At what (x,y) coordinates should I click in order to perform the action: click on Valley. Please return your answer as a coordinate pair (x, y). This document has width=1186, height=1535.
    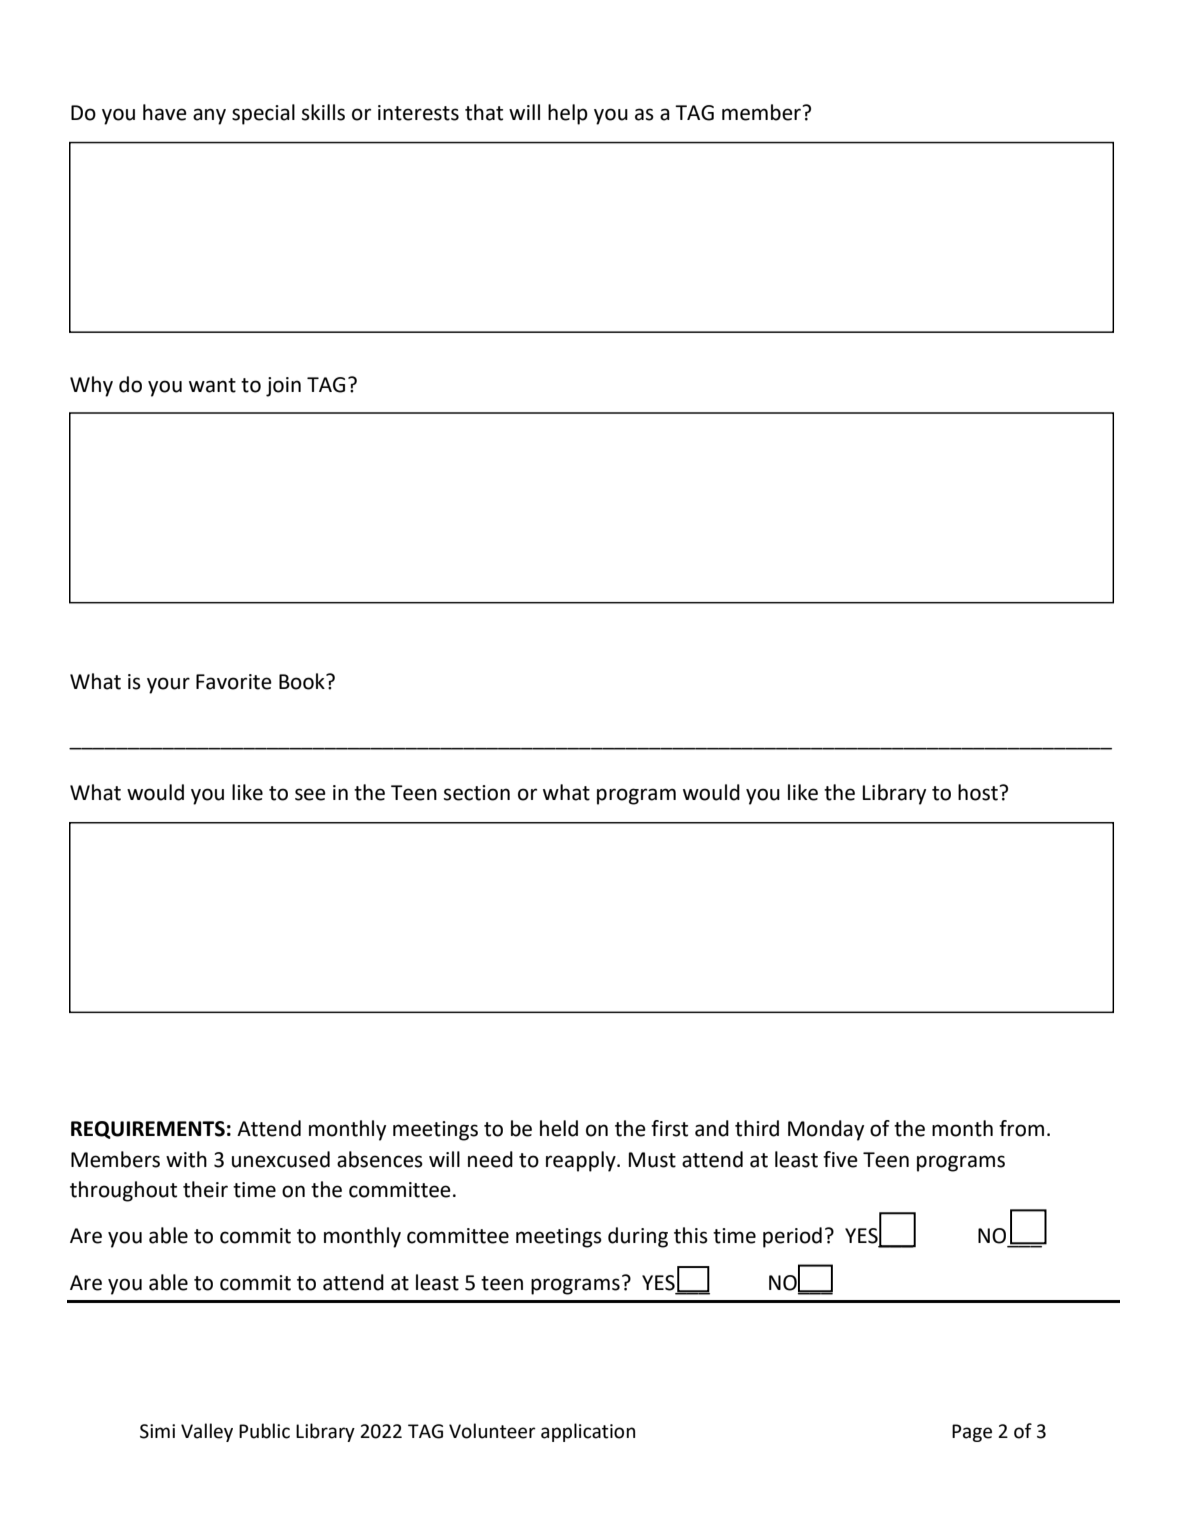
    Looking at the image, I should click on (207, 1432).
